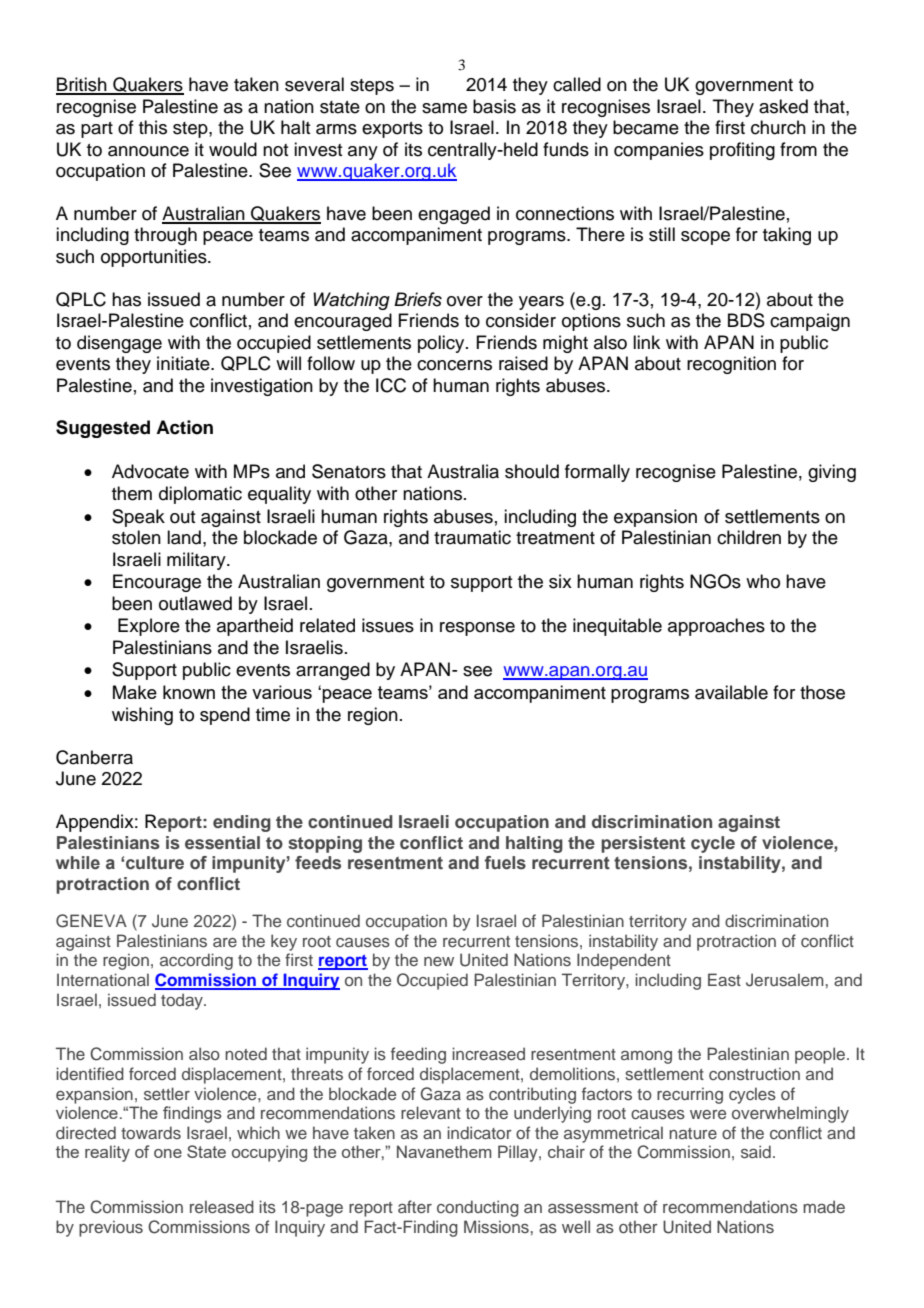 This page has width=924, height=1308. Describe the element at coordinates (196, 961) in the page. I see `according` at that location.
